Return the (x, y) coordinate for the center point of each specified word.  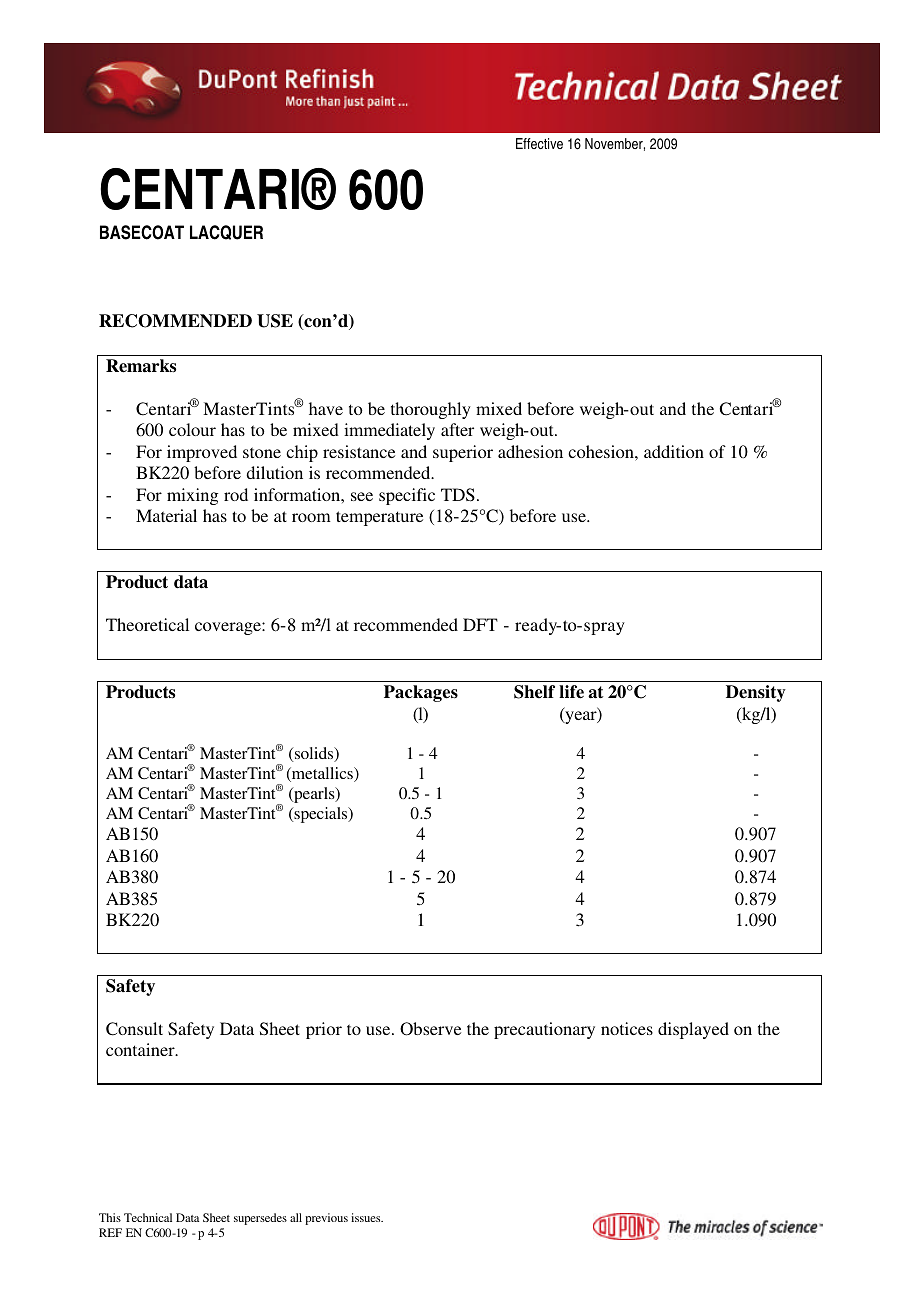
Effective (539, 143)
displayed (693, 1030)
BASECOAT (142, 232)
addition (674, 451)
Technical (148, 1217)
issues (367, 1217)
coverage (229, 628)
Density (756, 693)
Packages (421, 693)
